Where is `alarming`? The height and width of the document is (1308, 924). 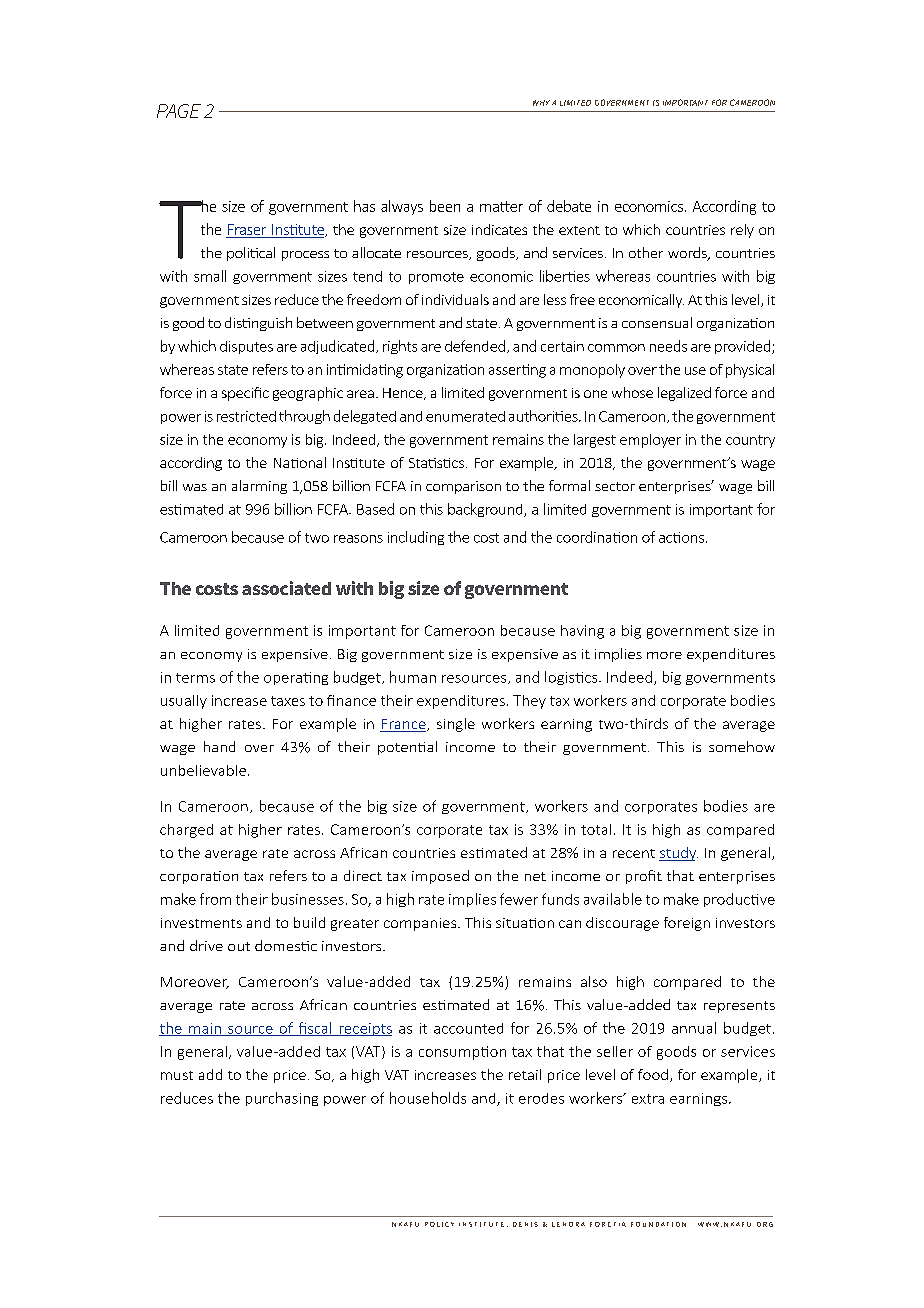
alarming is located at coordinates (259, 487).
